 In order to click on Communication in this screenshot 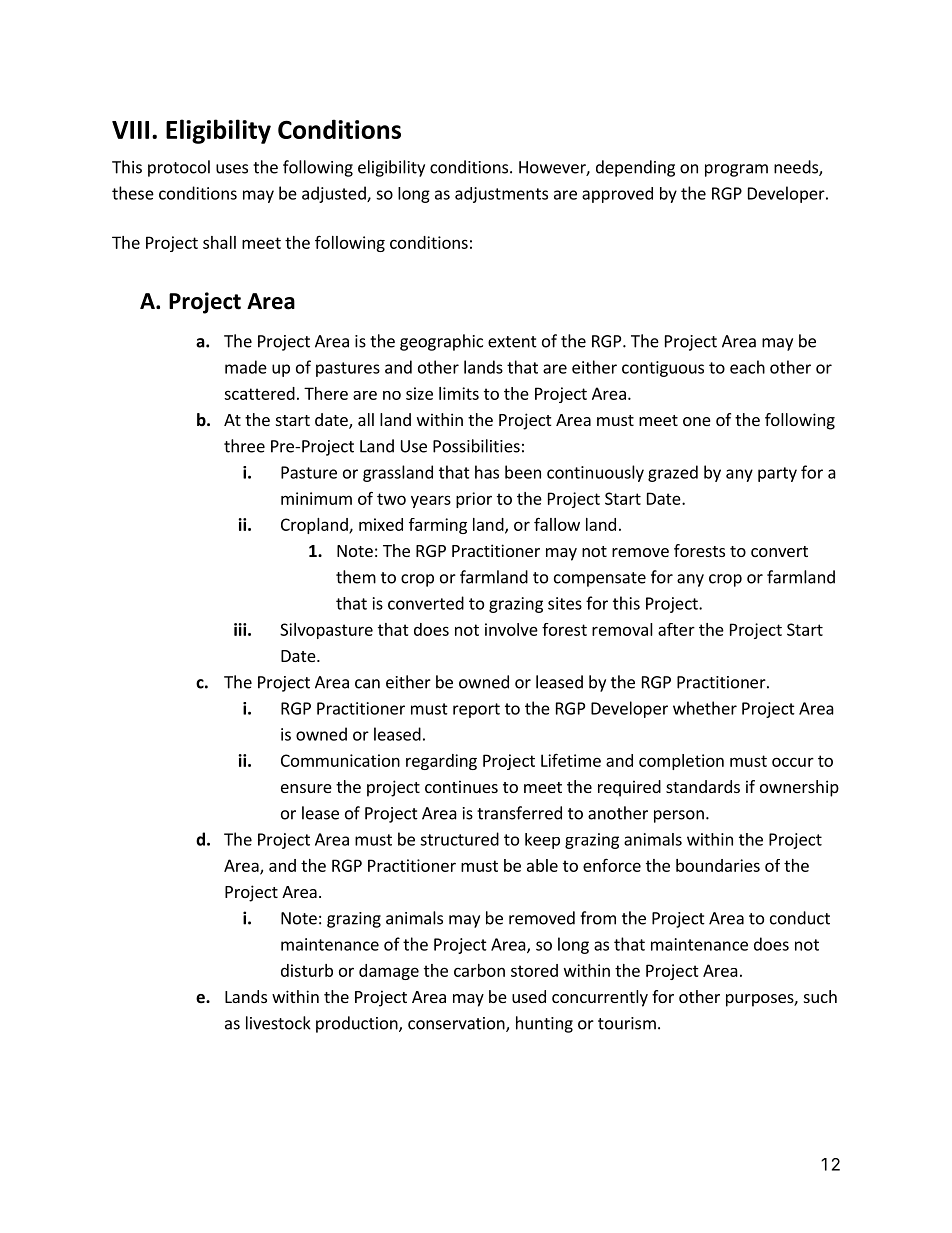, I will do `click(340, 760)`.
